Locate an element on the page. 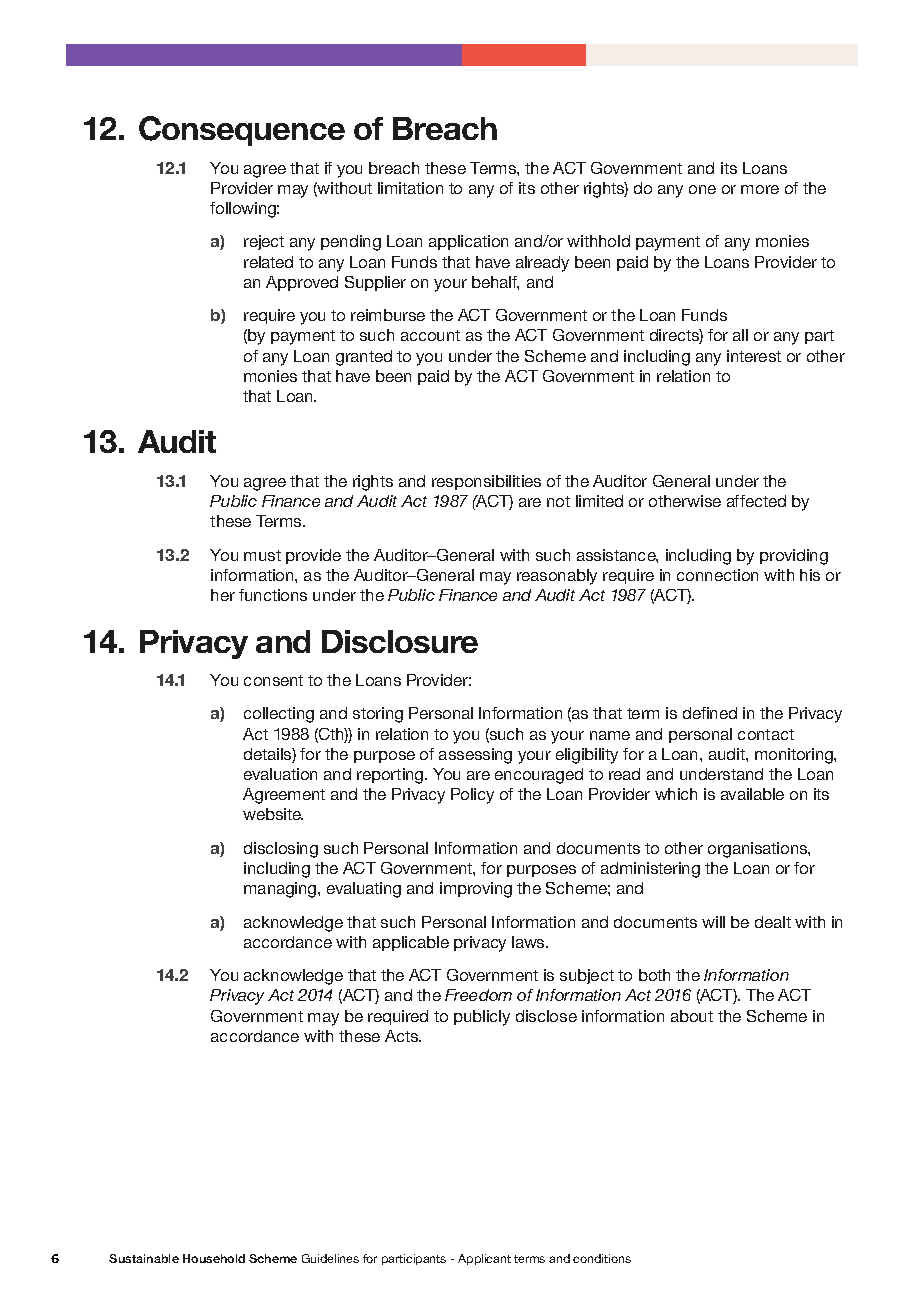 The image size is (924, 1308). Consequence is located at coordinates (242, 131).
